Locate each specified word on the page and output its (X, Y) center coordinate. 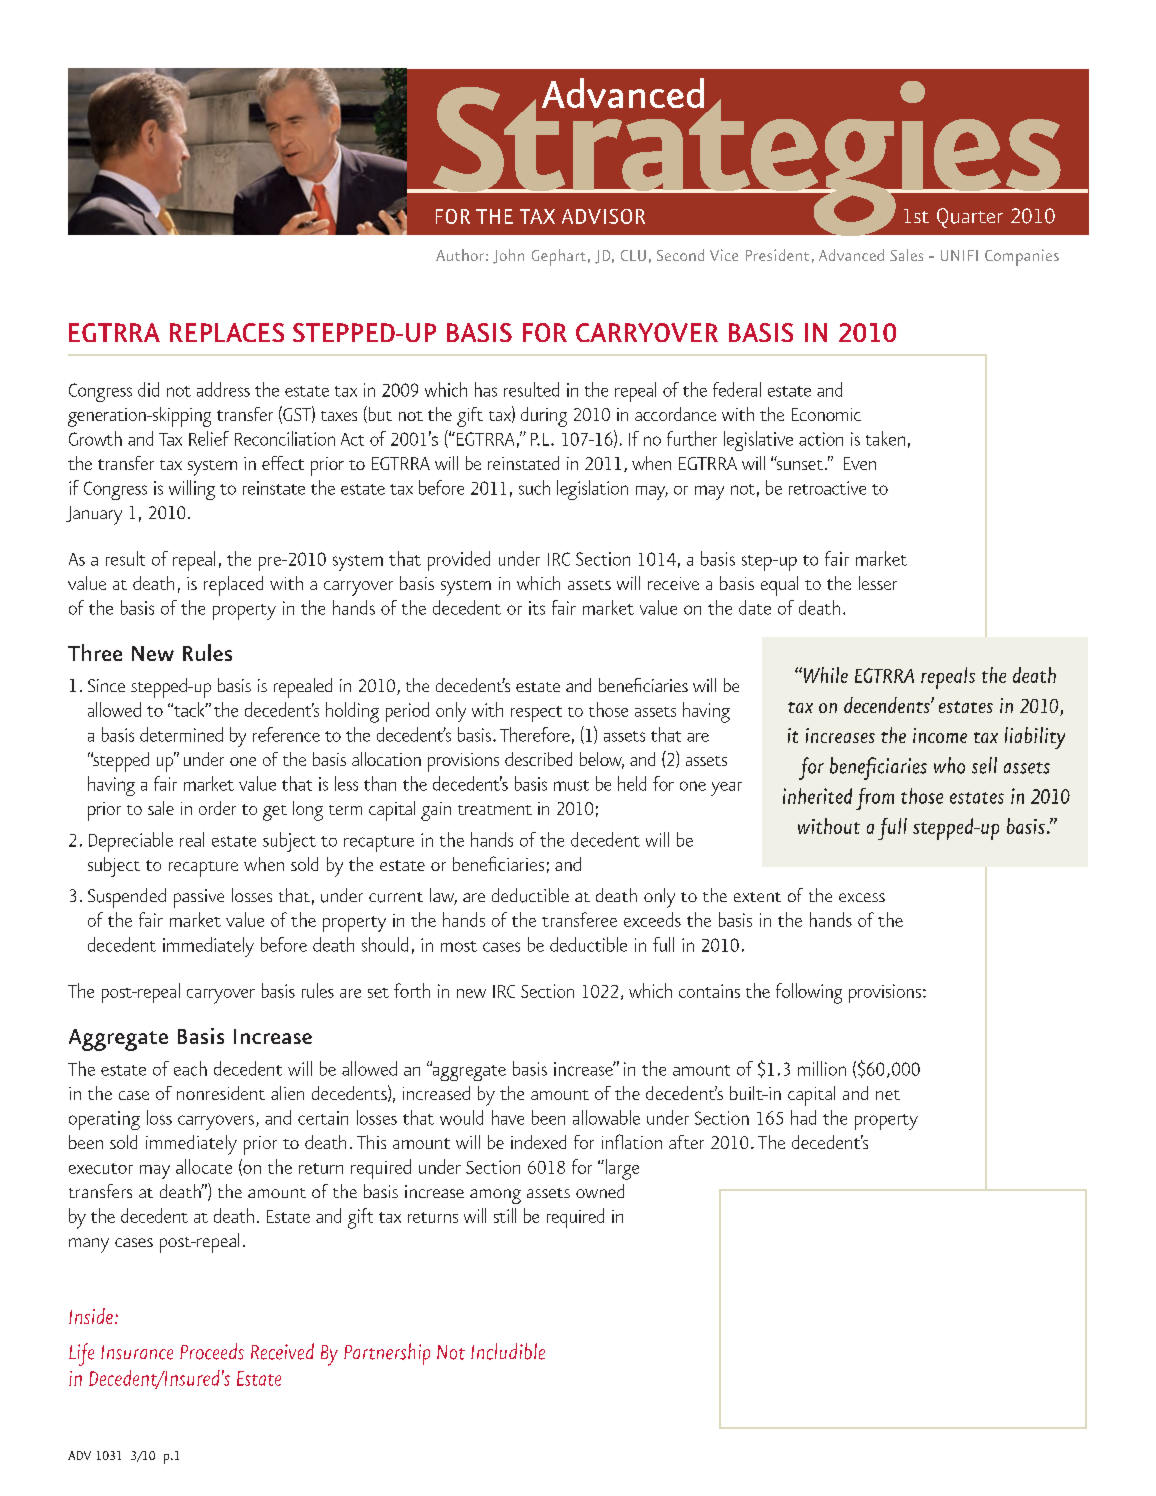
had (803, 1117)
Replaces (227, 332)
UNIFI (959, 255)
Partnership (387, 1354)
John (508, 256)
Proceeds (212, 1351)
